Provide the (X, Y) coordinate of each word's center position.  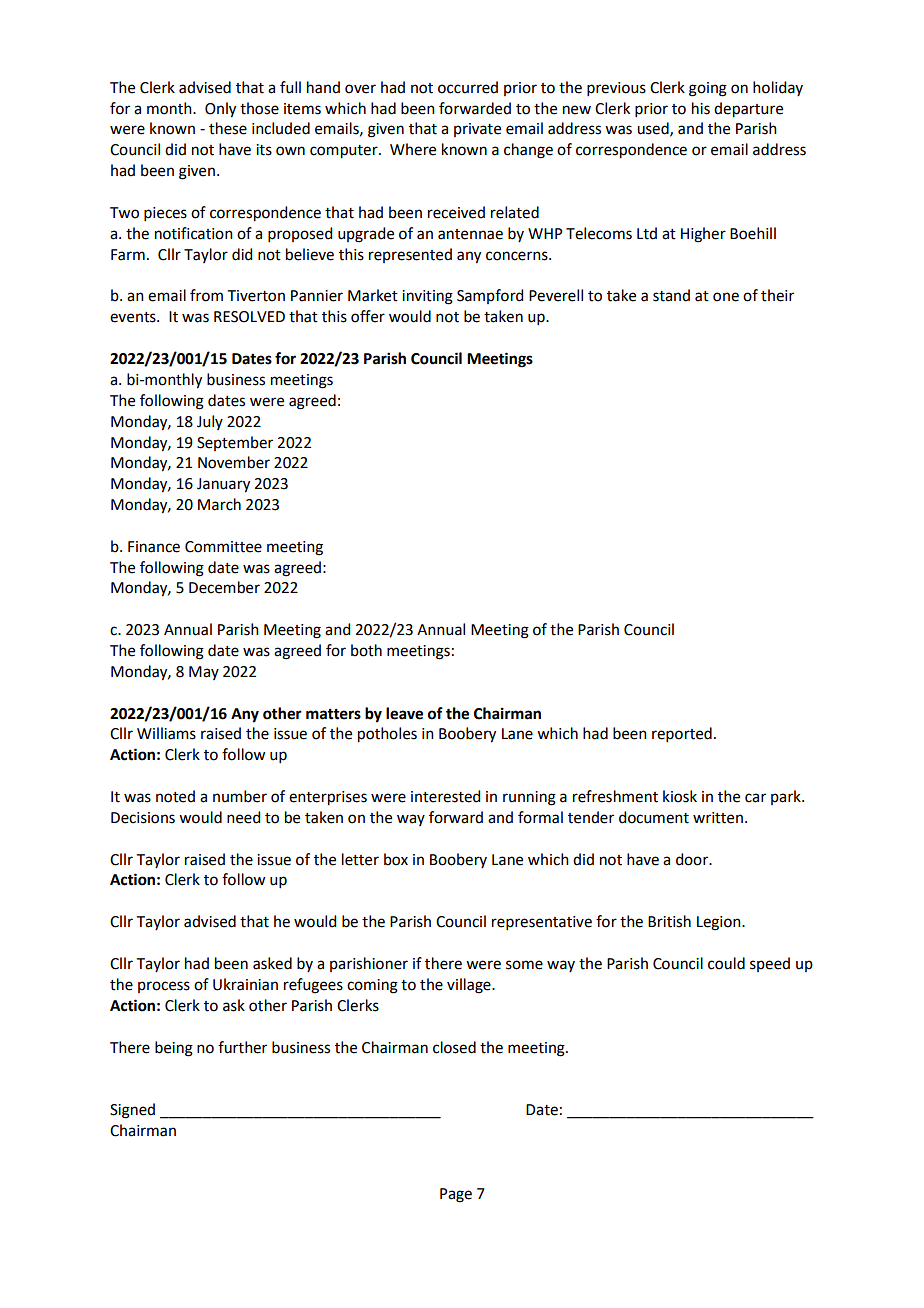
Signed (132, 1111)
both (366, 650)
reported (682, 734)
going (708, 89)
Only (220, 110)
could (726, 963)
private (477, 130)
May (204, 673)
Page (456, 1195)
